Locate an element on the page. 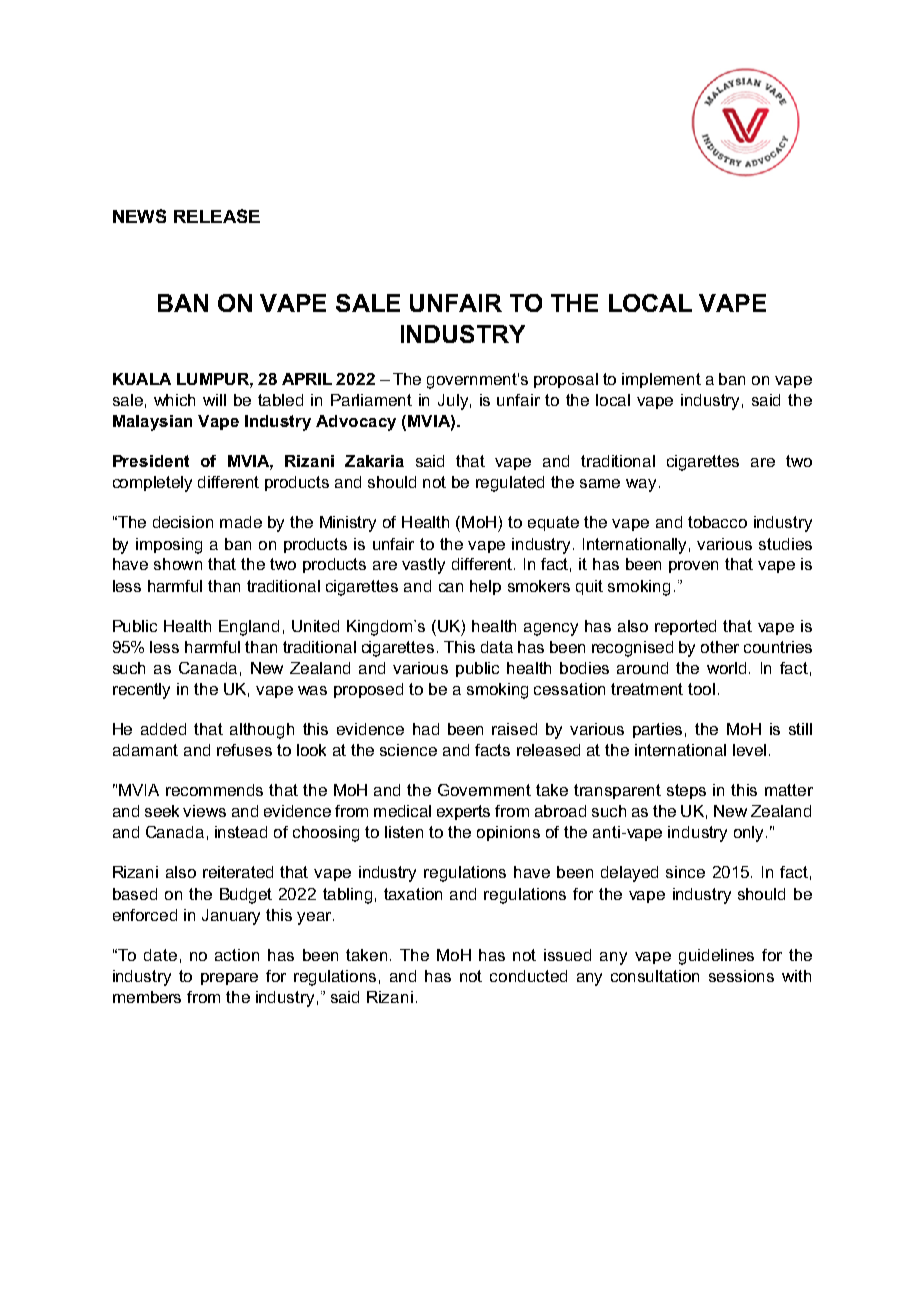  implement is located at coordinates (661, 380).
